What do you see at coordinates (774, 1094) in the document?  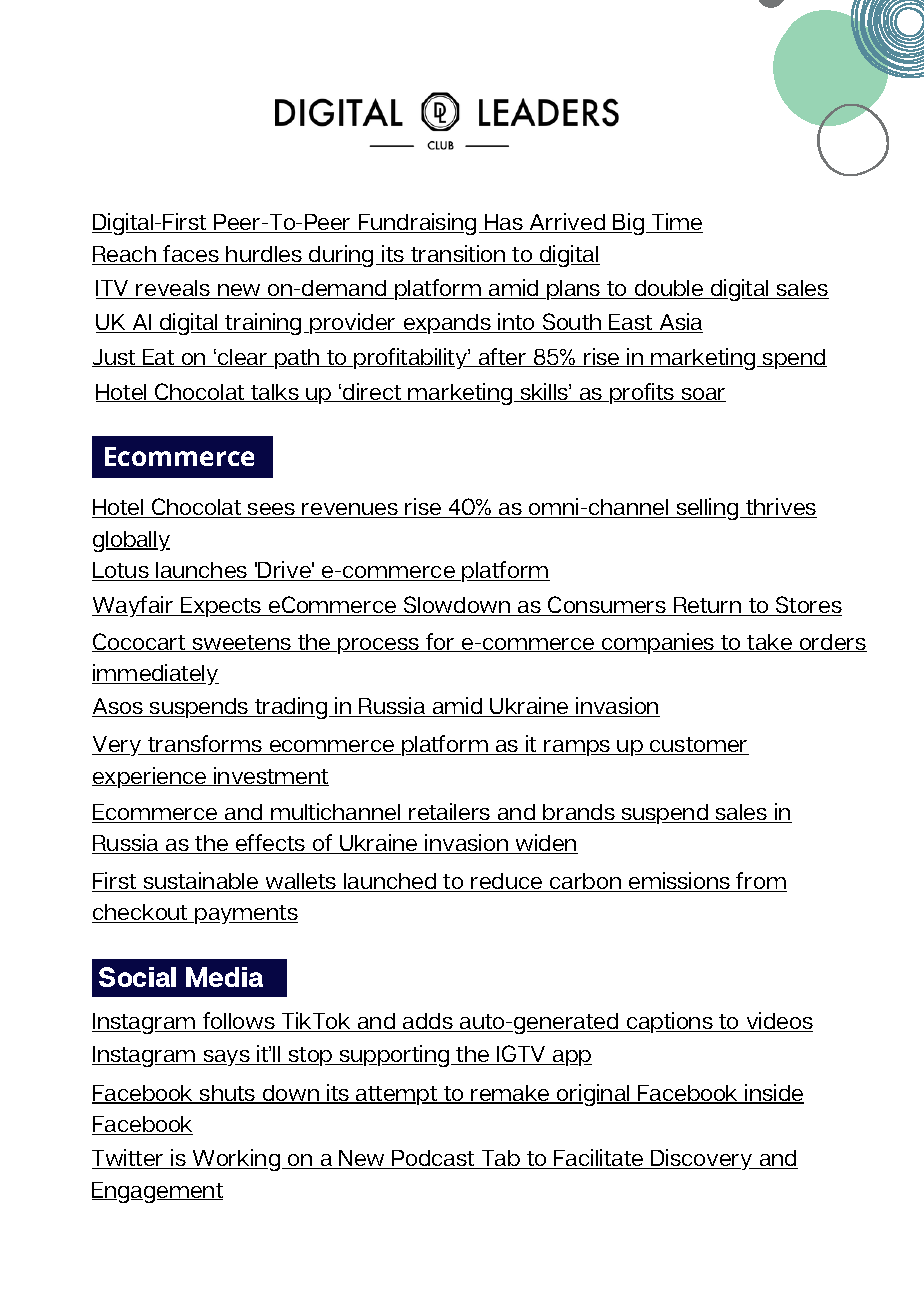 I see `inside` at bounding box center [774, 1094].
